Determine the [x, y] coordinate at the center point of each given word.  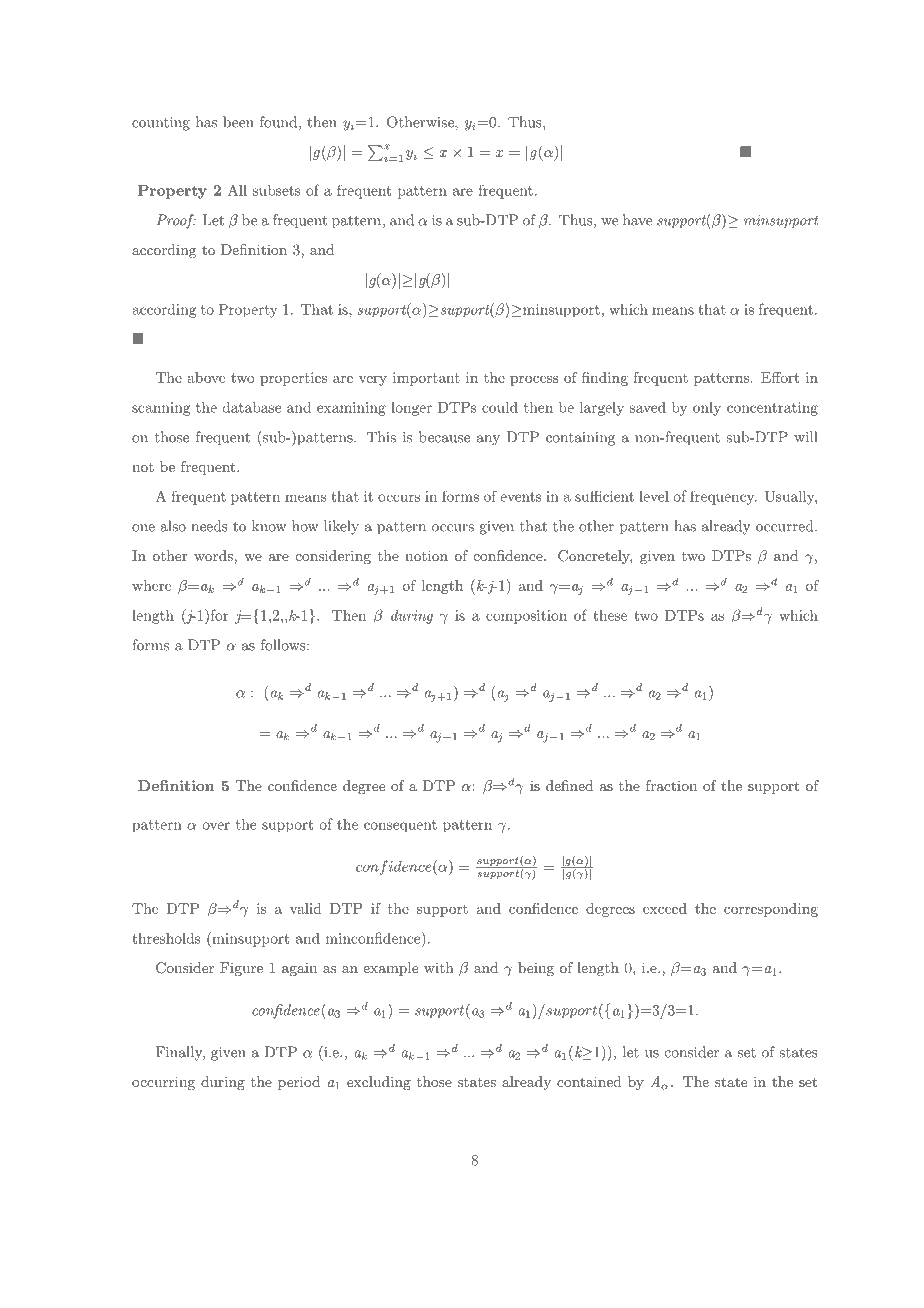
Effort [780, 377]
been [238, 122]
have [637, 220]
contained [589, 1081]
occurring [163, 1083]
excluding [379, 1083]
